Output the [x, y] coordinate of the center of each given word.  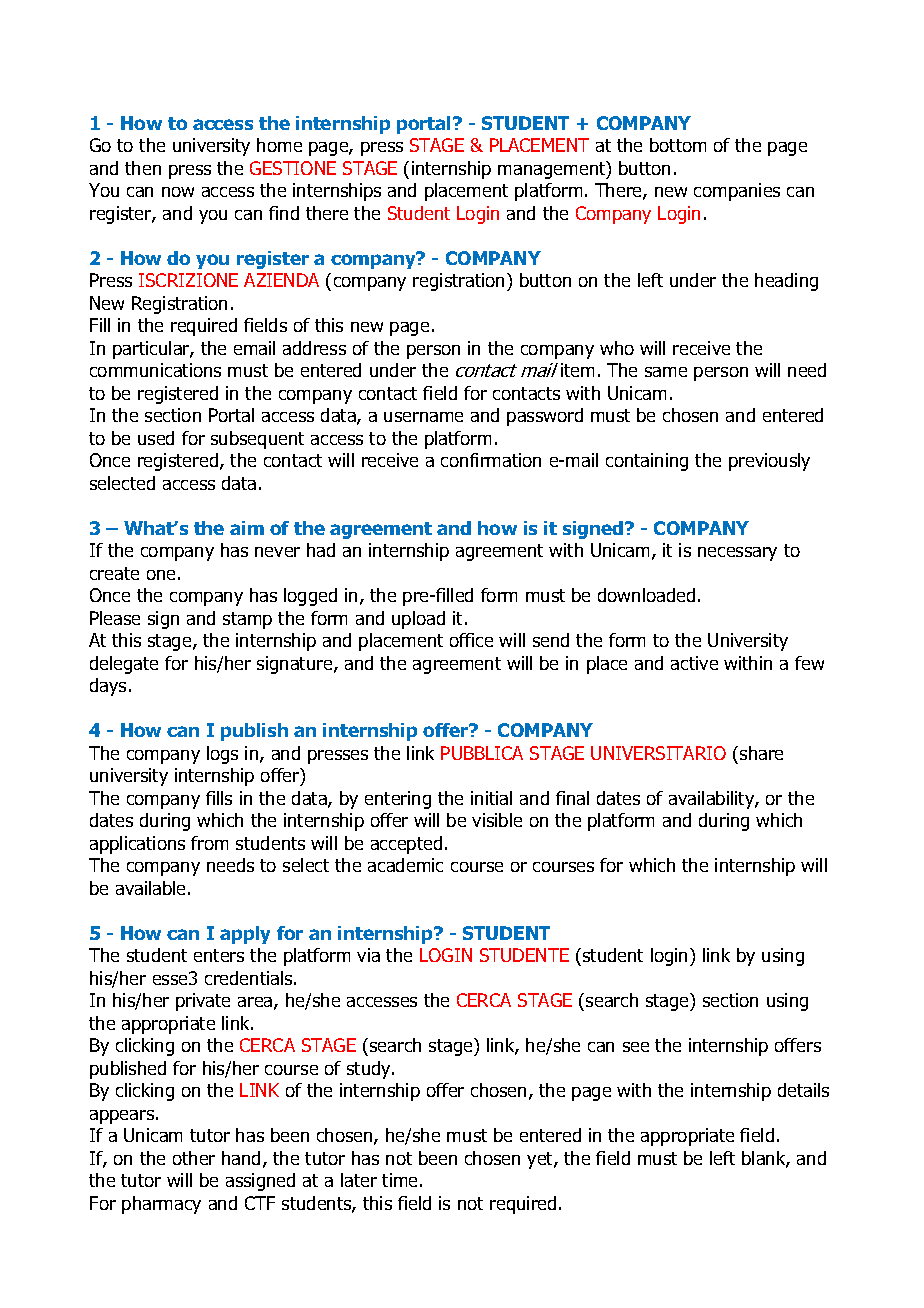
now [178, 192]
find [284, 213]
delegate [124, 665]
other [194, 1158]
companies [737, 192]
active [694, 663]
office [471, 640]
